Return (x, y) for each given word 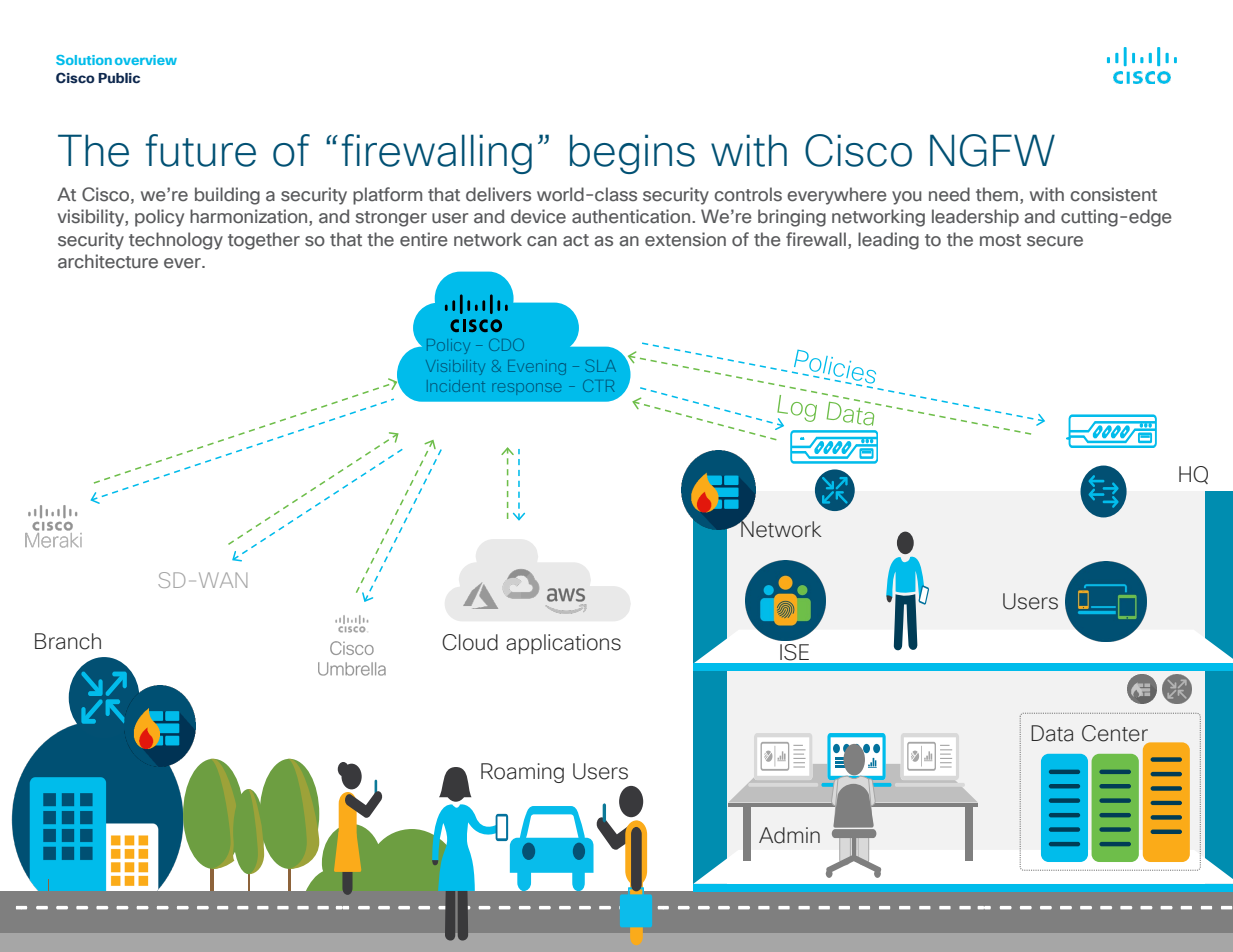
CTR (598, 386)
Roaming (522, 773)
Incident (456, 386)
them (997, 194)
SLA (600, 366)
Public (119, 78)
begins (632, 154)
